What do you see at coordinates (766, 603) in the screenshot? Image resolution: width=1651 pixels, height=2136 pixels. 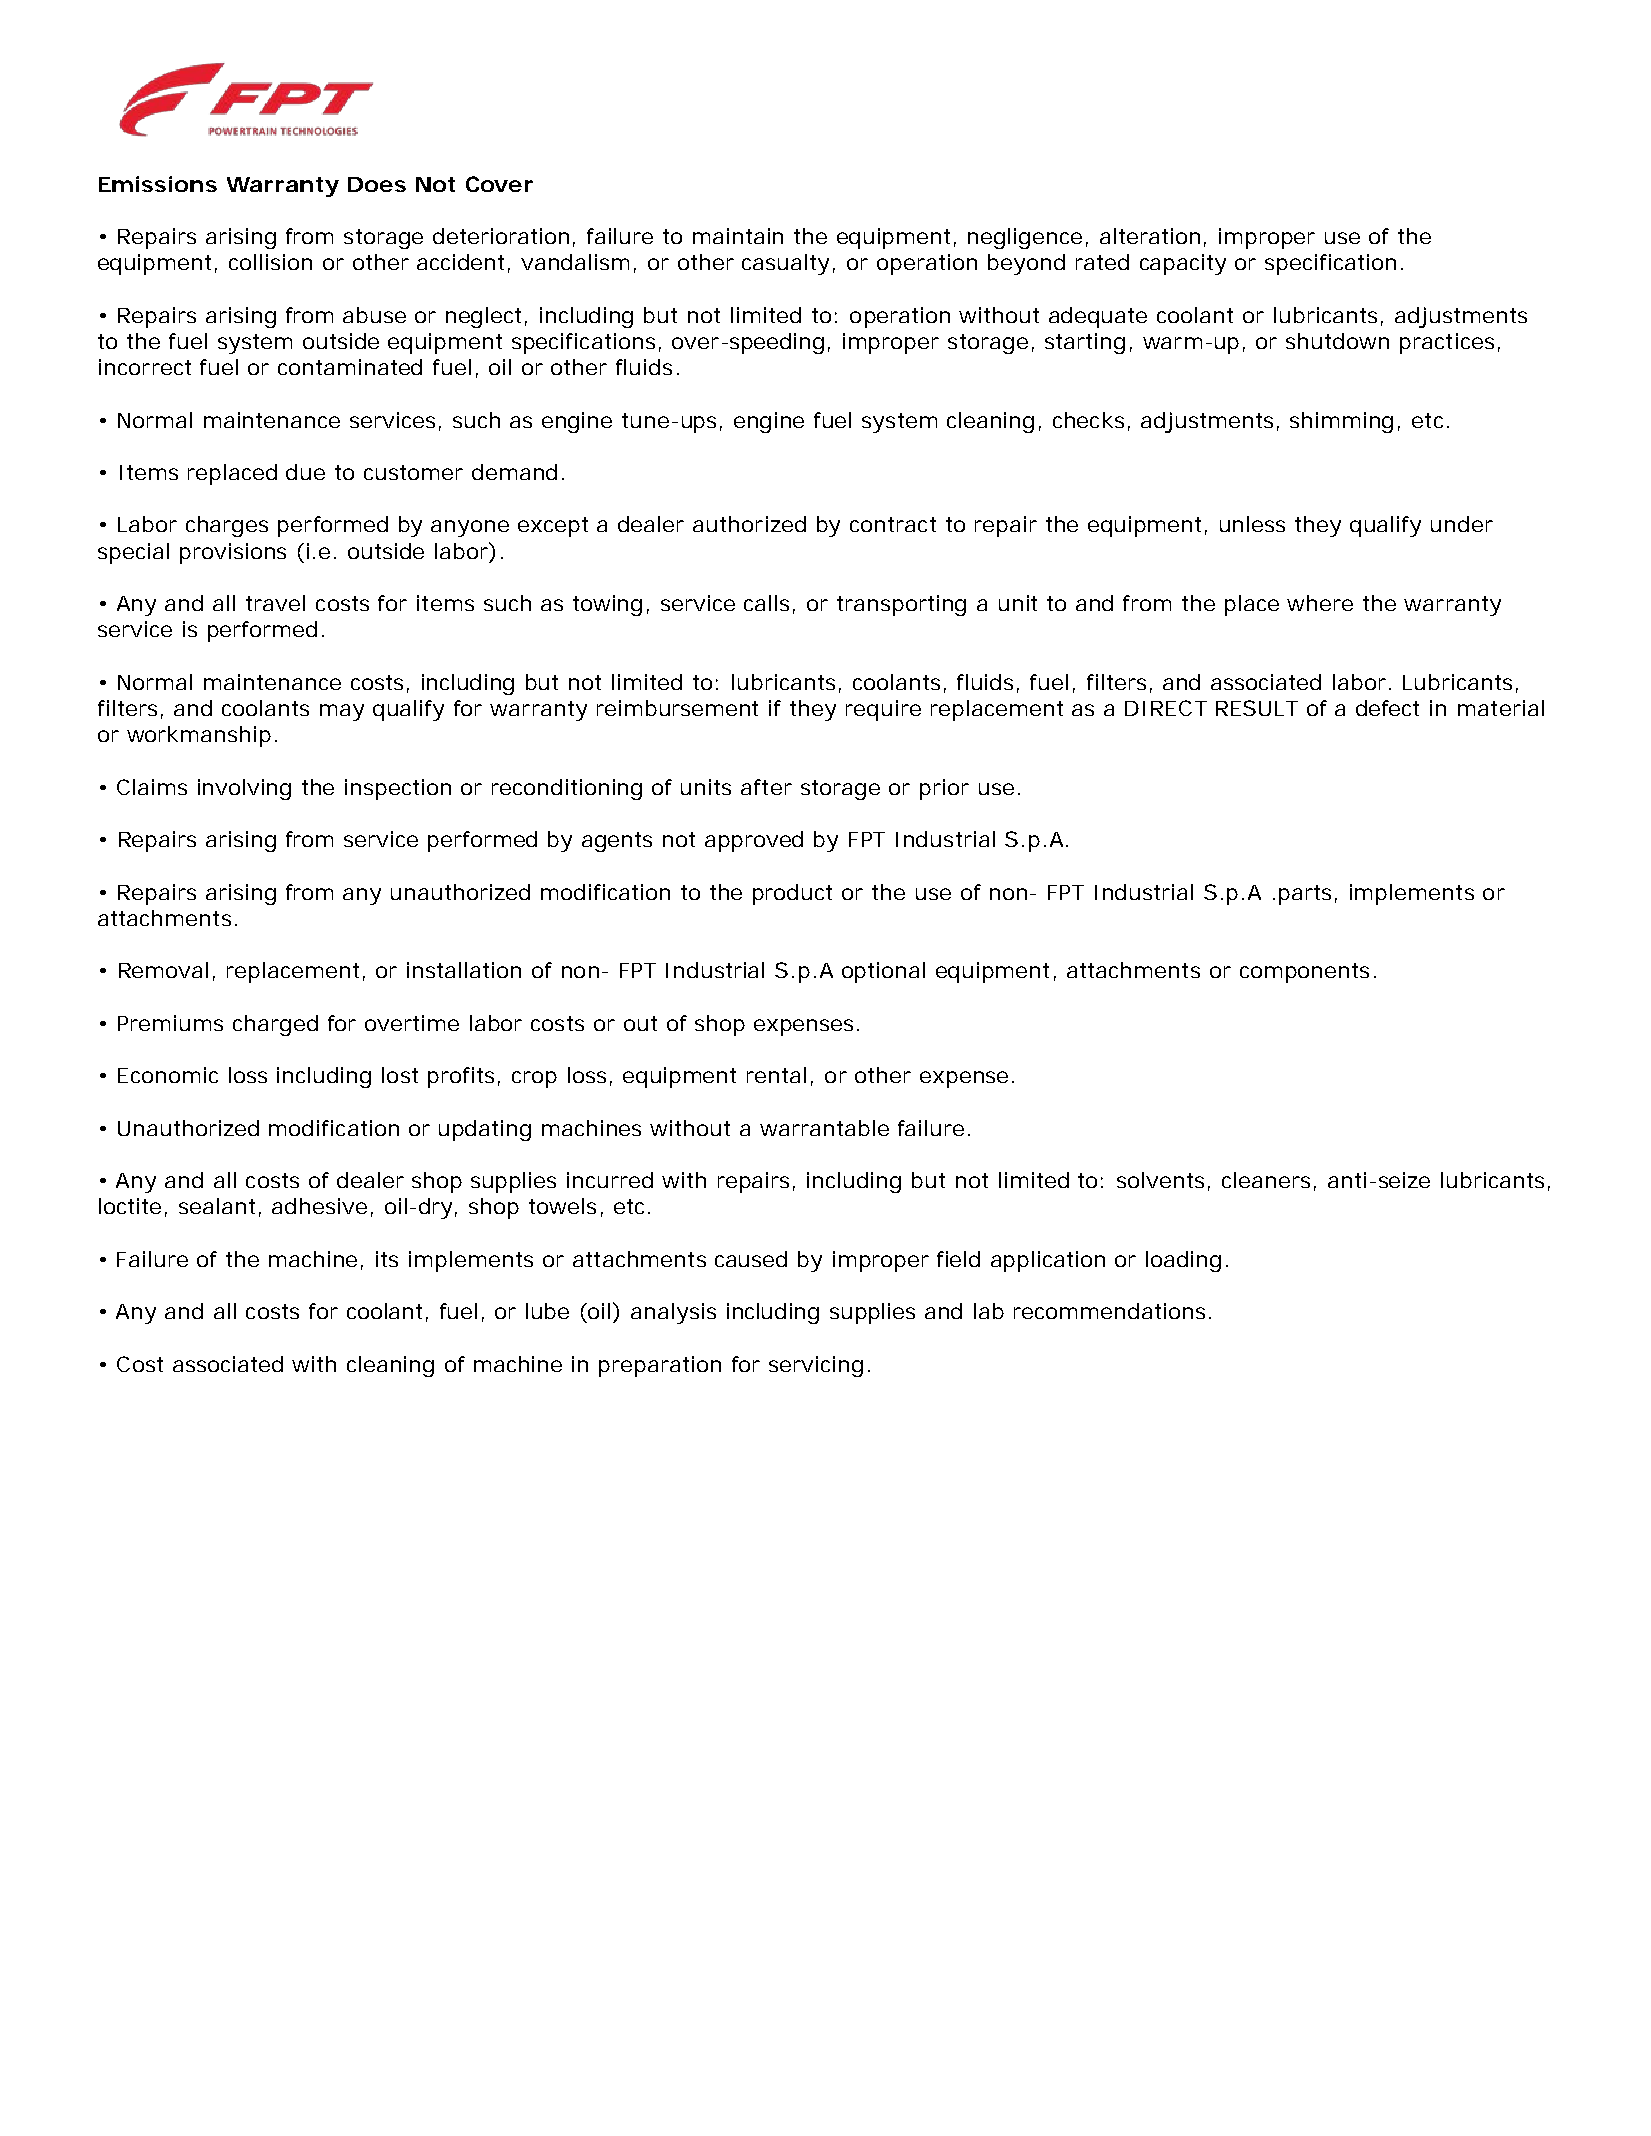 I see `calls` at bounding box center [766, 603].
